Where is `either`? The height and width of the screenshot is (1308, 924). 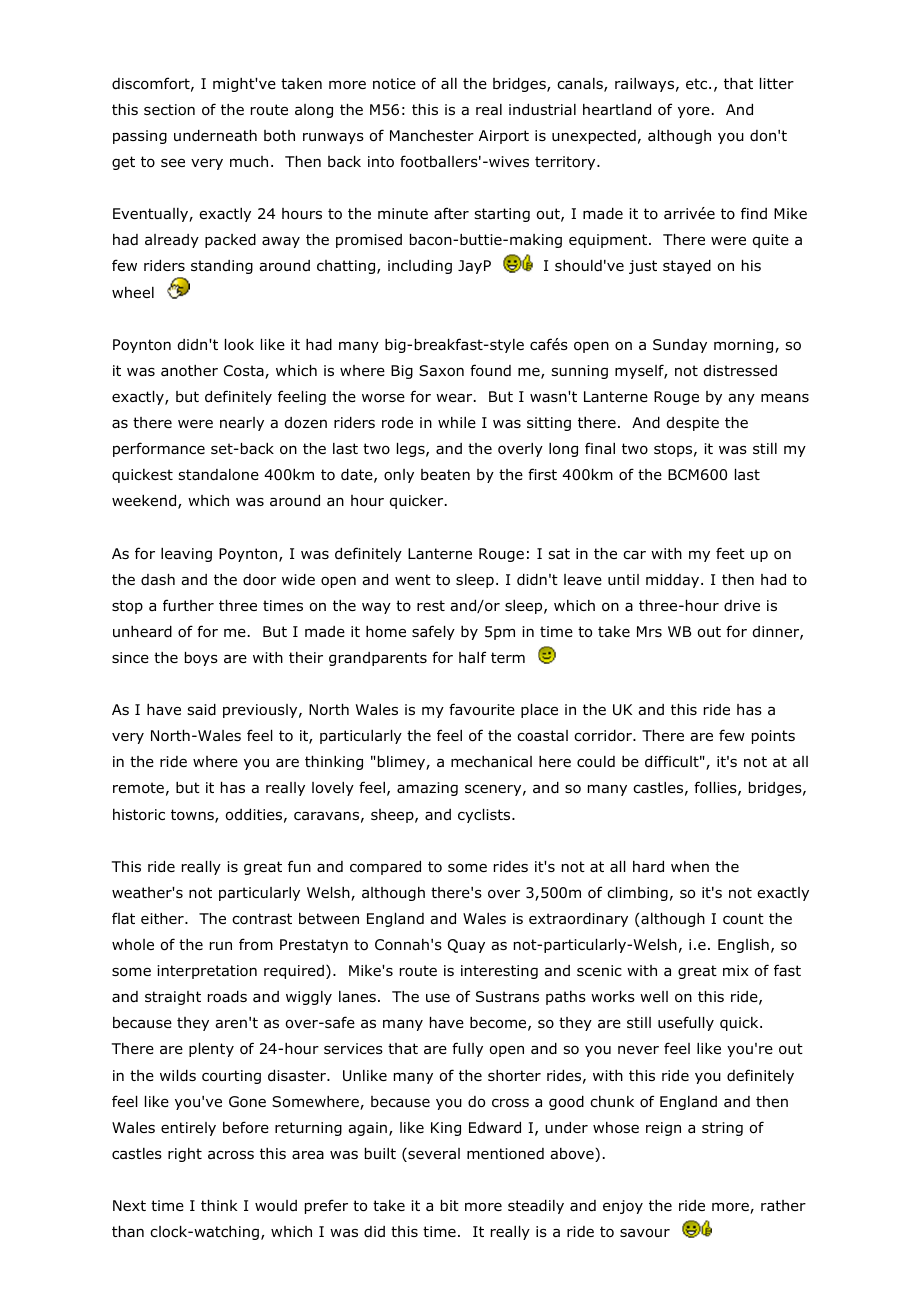 either is located at coordinates (163, 918).
